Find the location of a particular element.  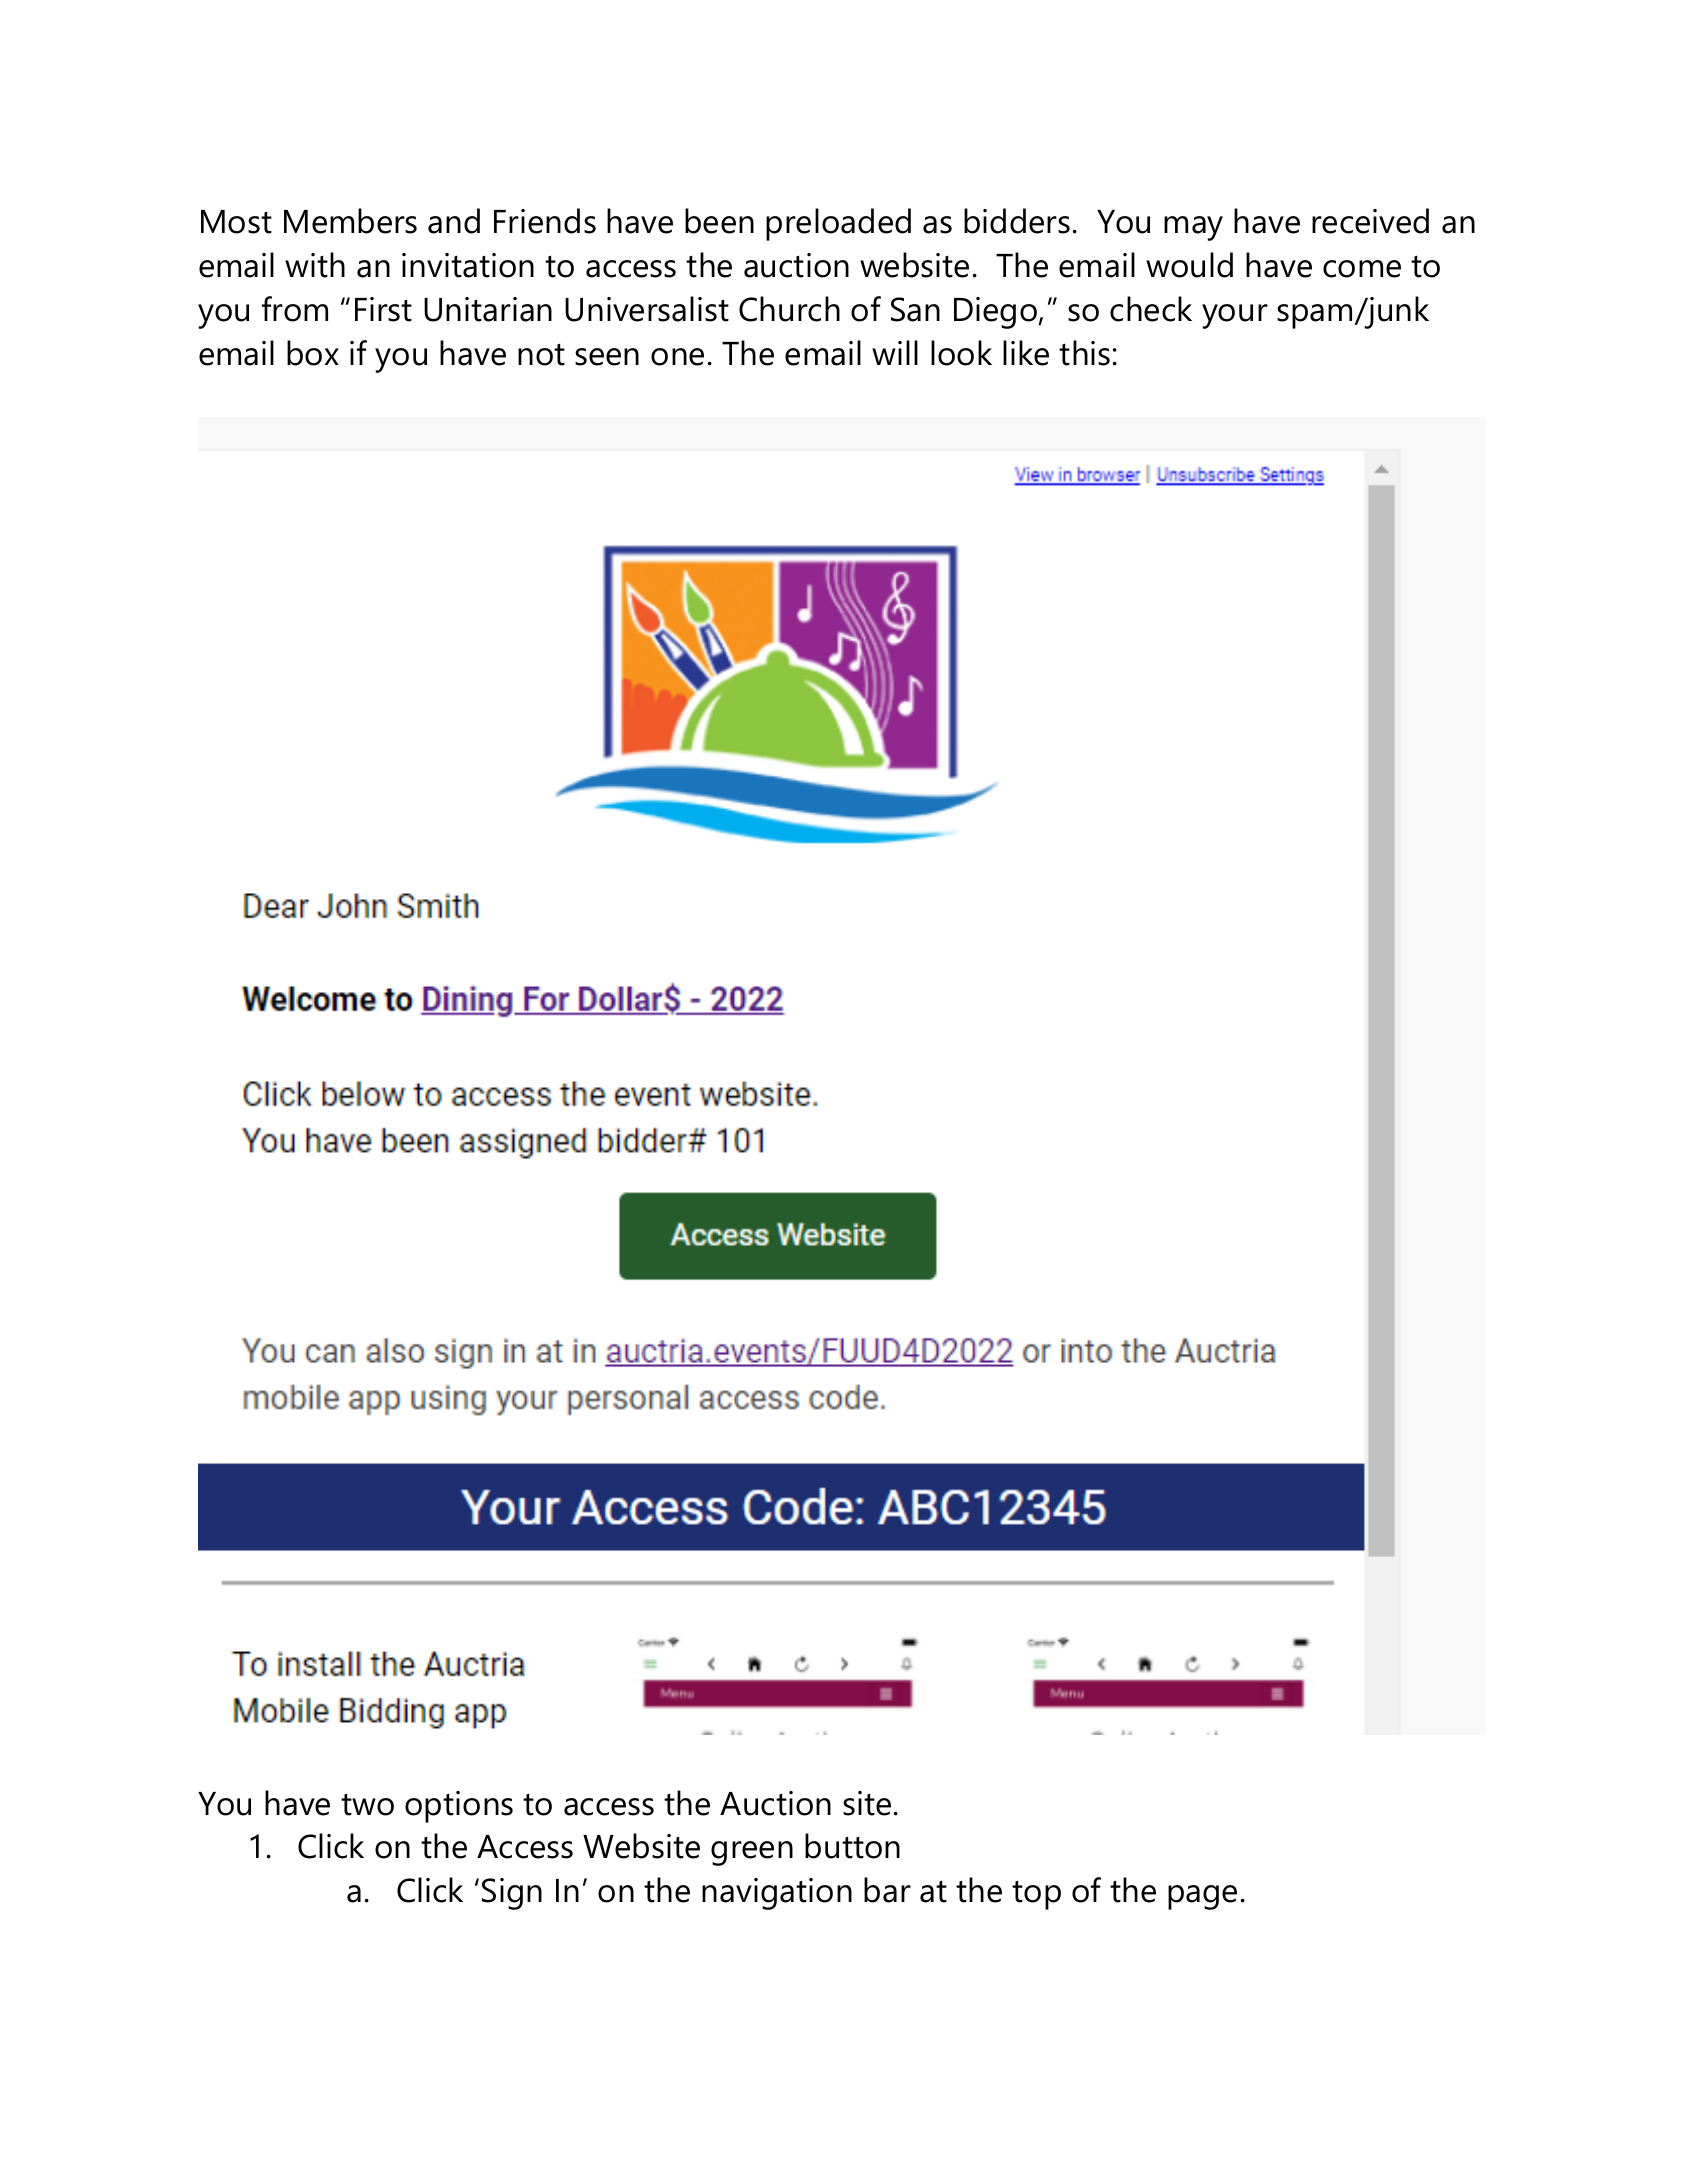

one is located at coordinates (677, 357).
